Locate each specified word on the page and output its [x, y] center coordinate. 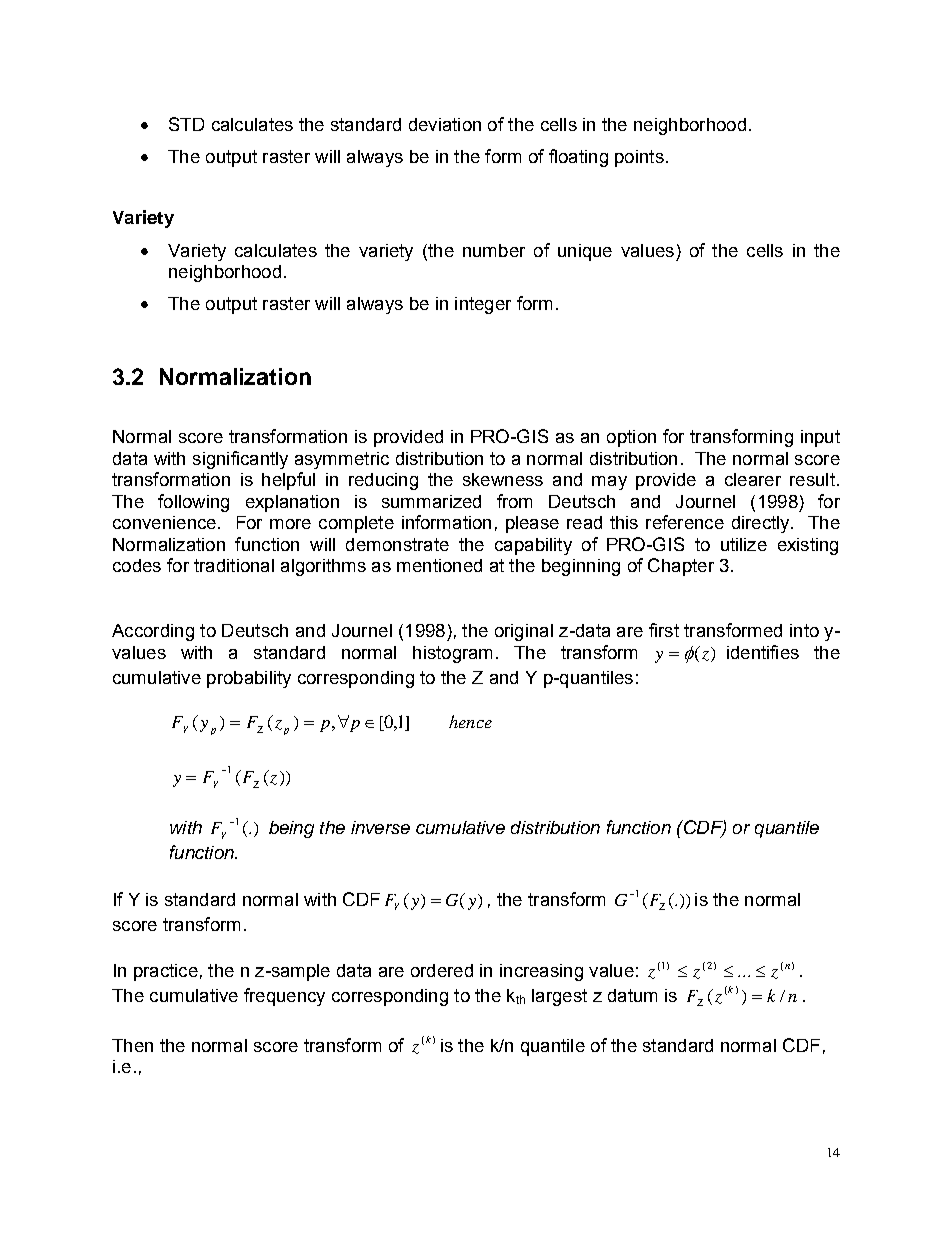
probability [249, 679]
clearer [753, 479]
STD [186, 124]
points [639, 158]
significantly [240, 460]
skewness [503, 479]
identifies [763, 652]
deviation [445, 124]
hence [470, 721]
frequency [284, 997]
